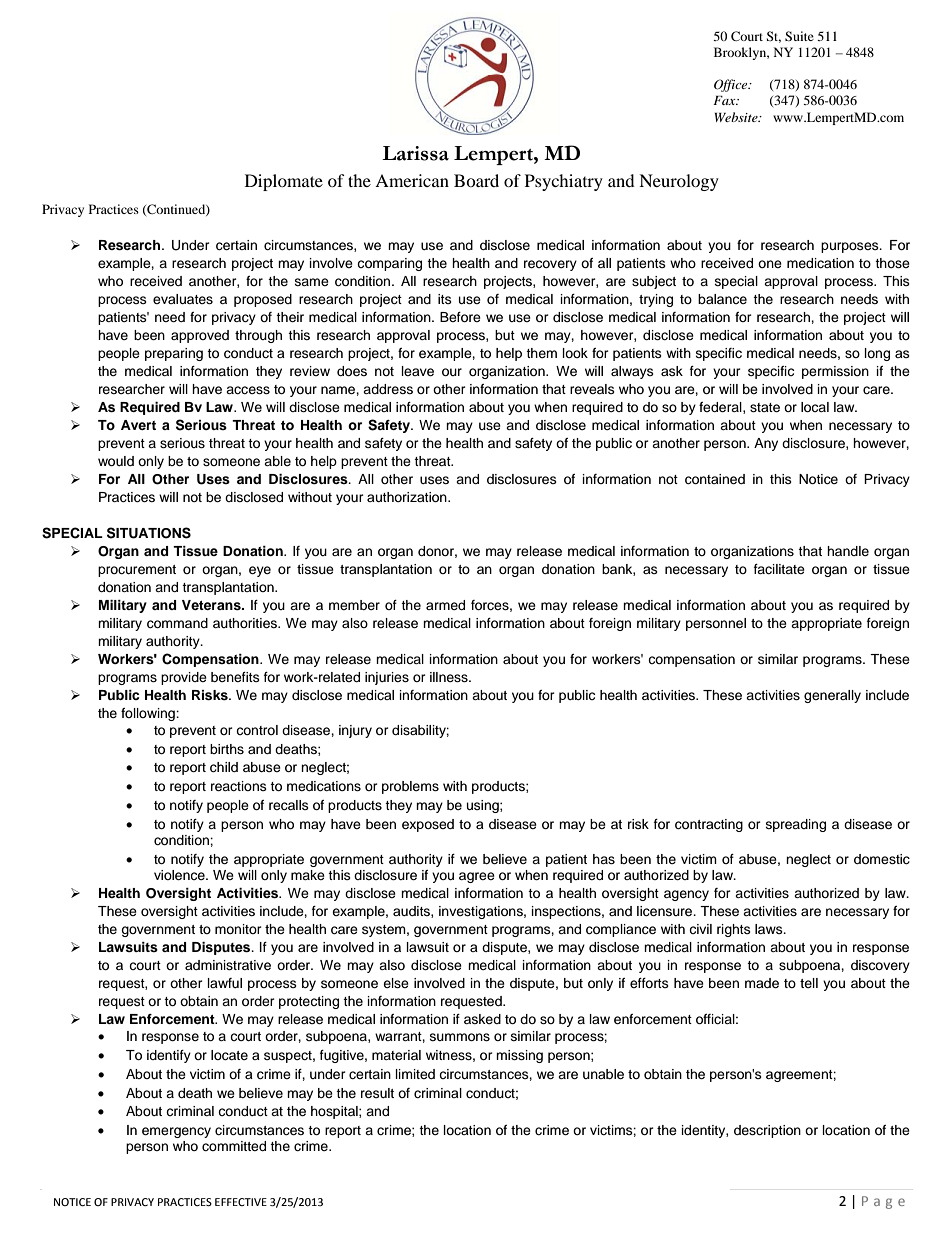  What do you see at coordinates (604, 859) in the screenshot?
I see `has` at bounding box center [604, 859].
